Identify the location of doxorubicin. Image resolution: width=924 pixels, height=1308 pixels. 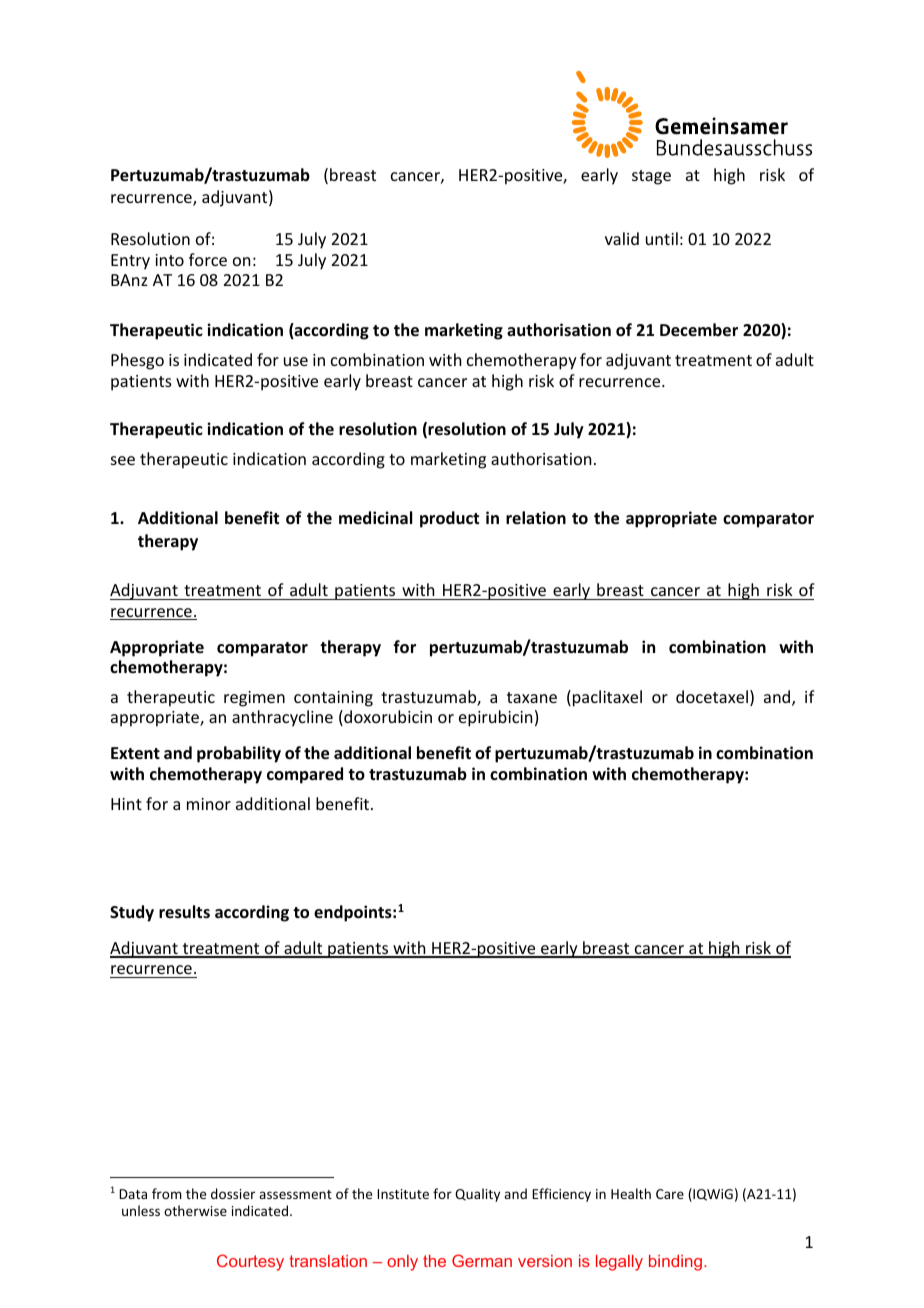
(387, 718).
